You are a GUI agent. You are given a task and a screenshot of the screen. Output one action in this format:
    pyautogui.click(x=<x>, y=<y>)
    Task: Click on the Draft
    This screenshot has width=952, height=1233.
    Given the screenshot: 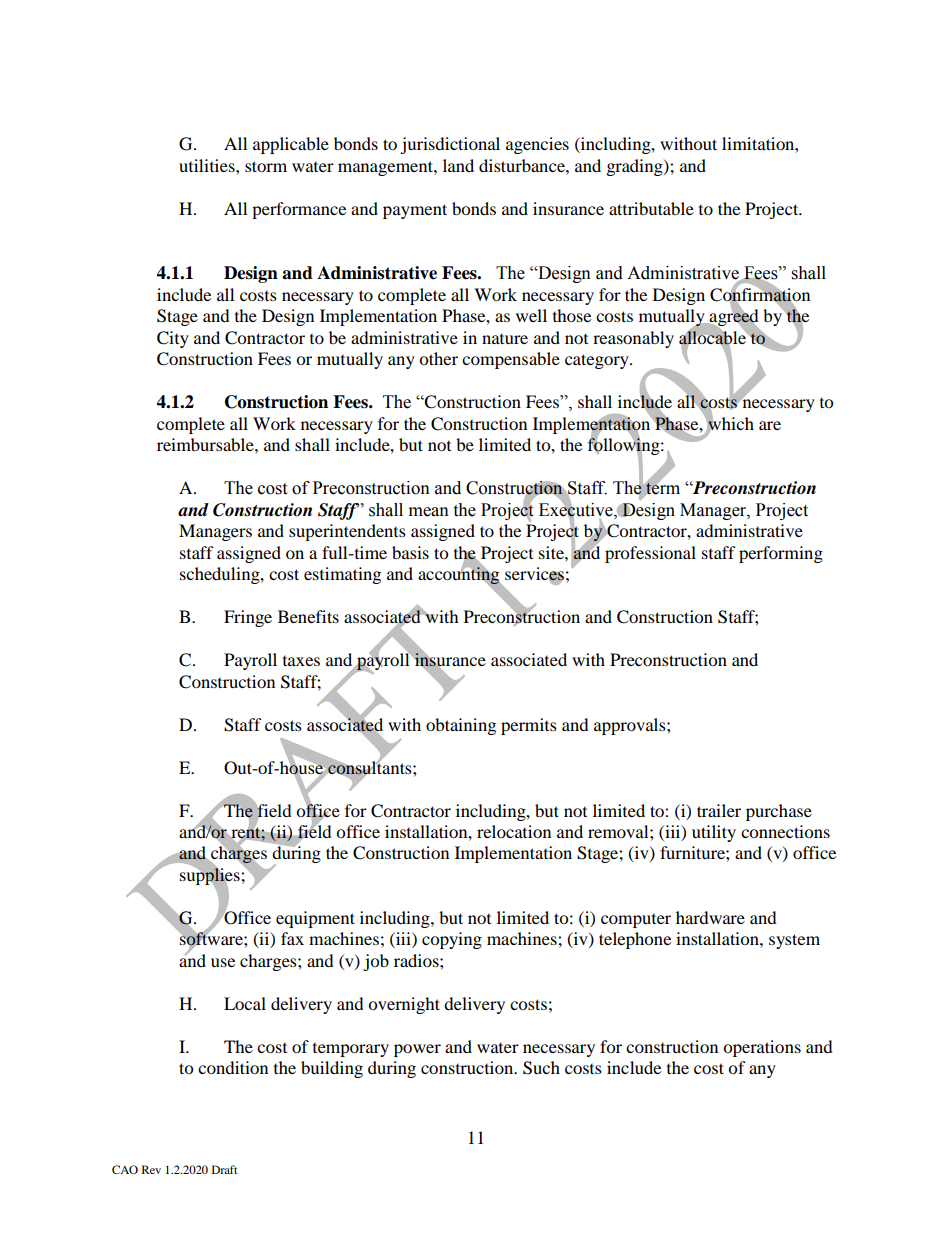 What is the action you would take?
    pyautogui.click(x=225, y=1169)
